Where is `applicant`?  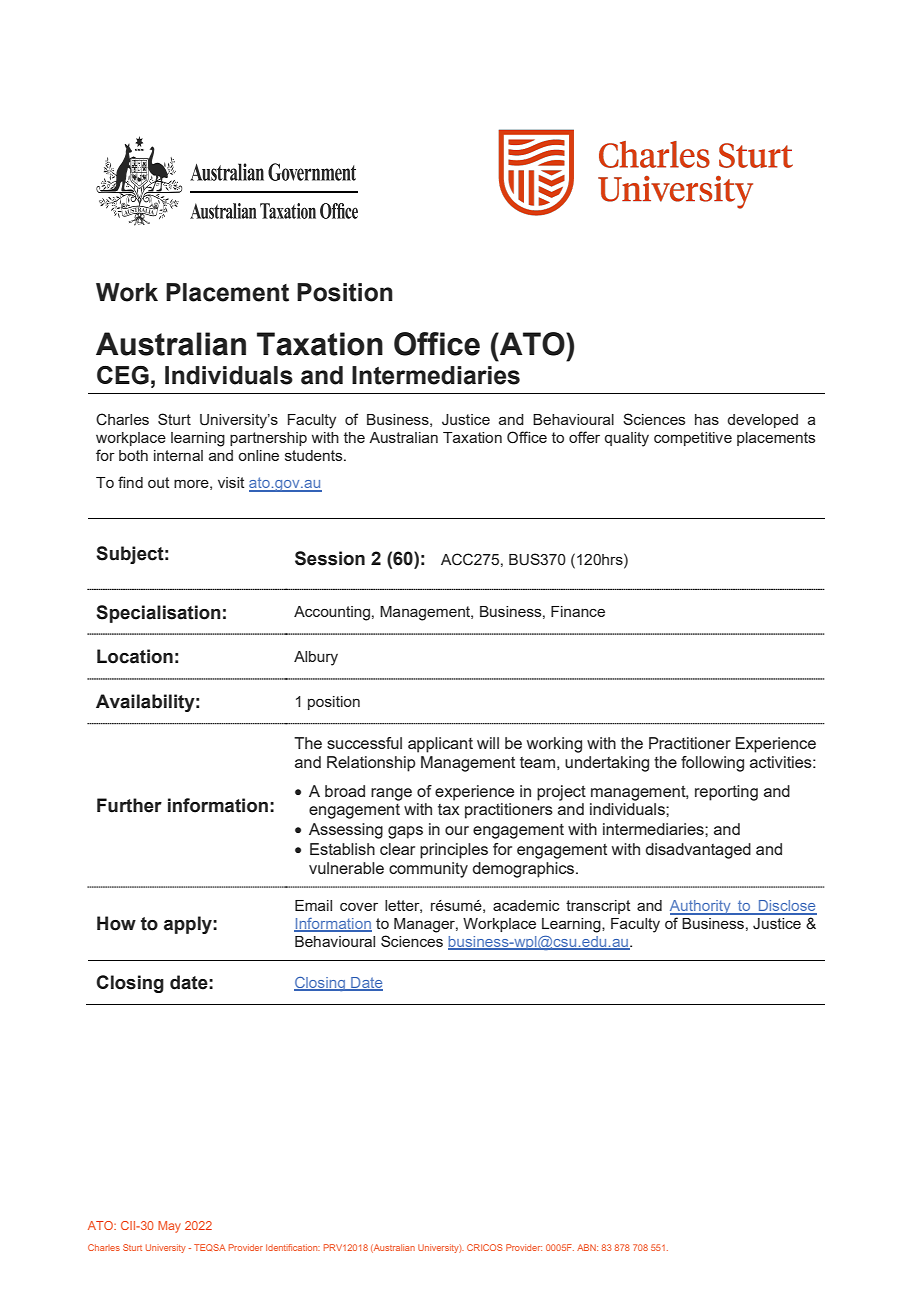 applicant is located at coordinates (440, 745).
